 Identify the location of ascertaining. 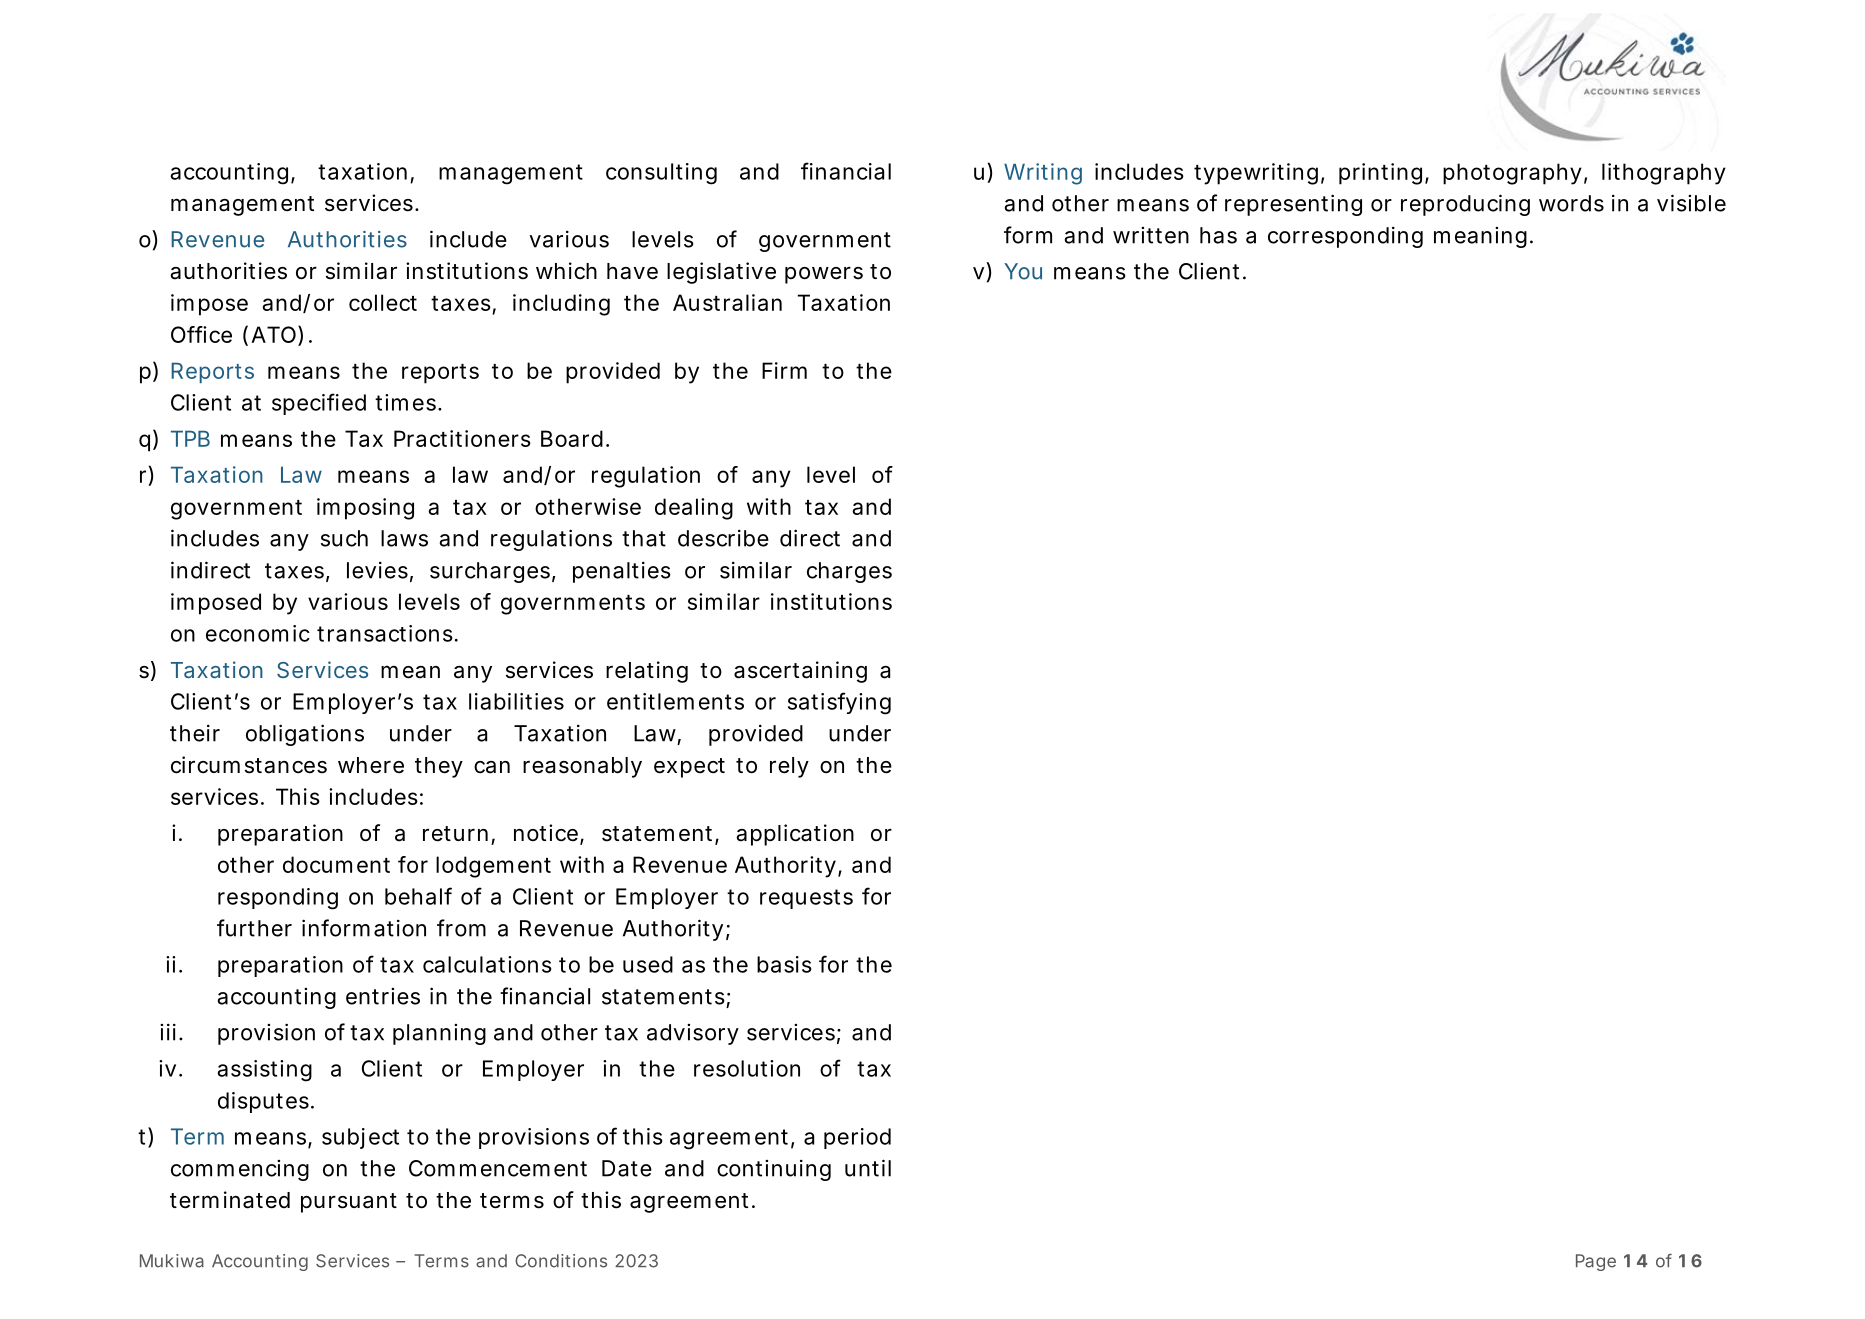
(800, 672).
